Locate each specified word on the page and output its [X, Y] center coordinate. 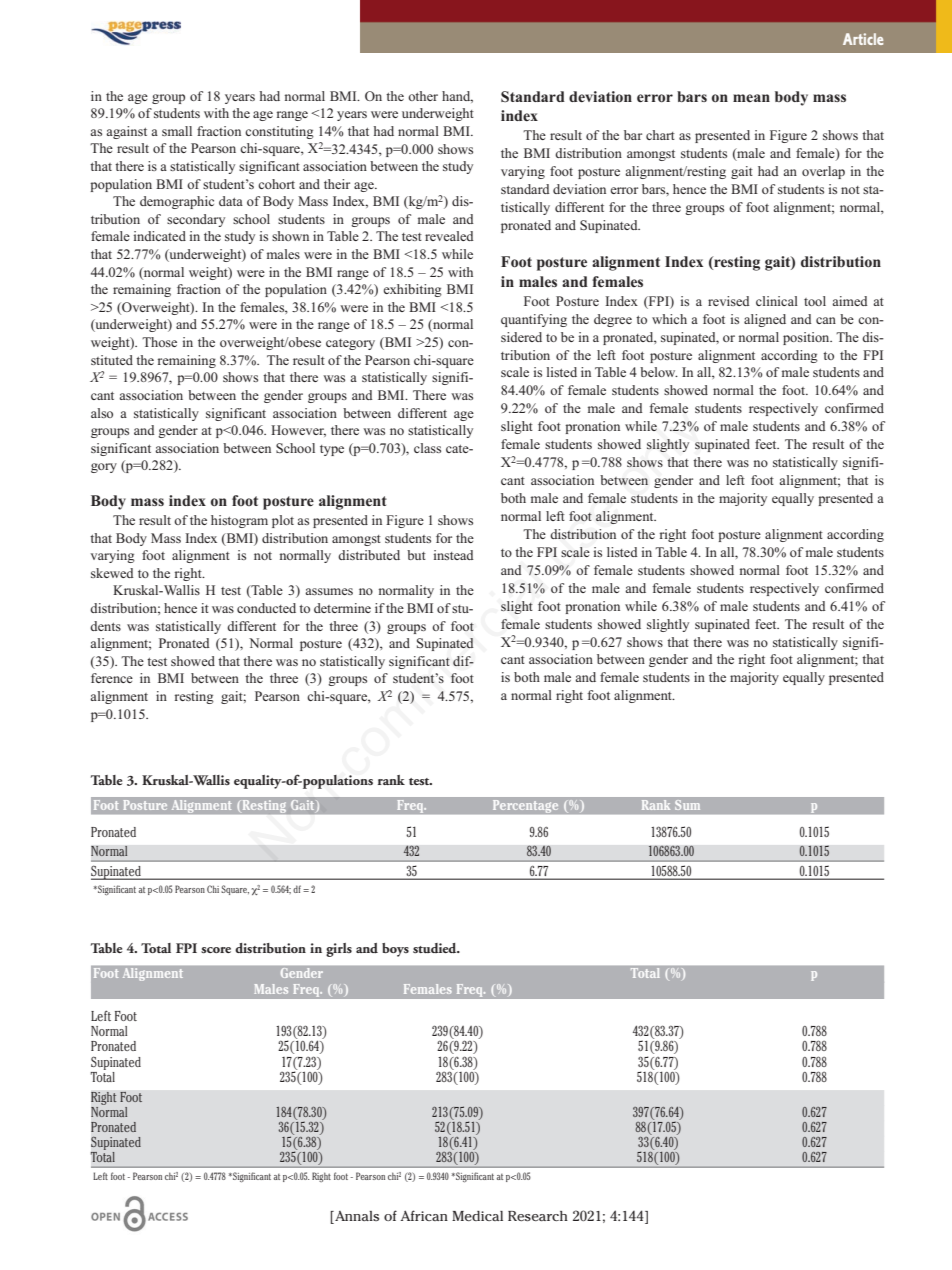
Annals [356, 1217]
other [423, 96]
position [807, 338]
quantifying [534, 320]
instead [454, 555]
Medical [477, 1216]
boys [395, 950]
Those [159, 342]
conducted [266, 608]
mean [751, 98]
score [216, 950]
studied [436, 948]
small [177, 131]
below [659, 372]
